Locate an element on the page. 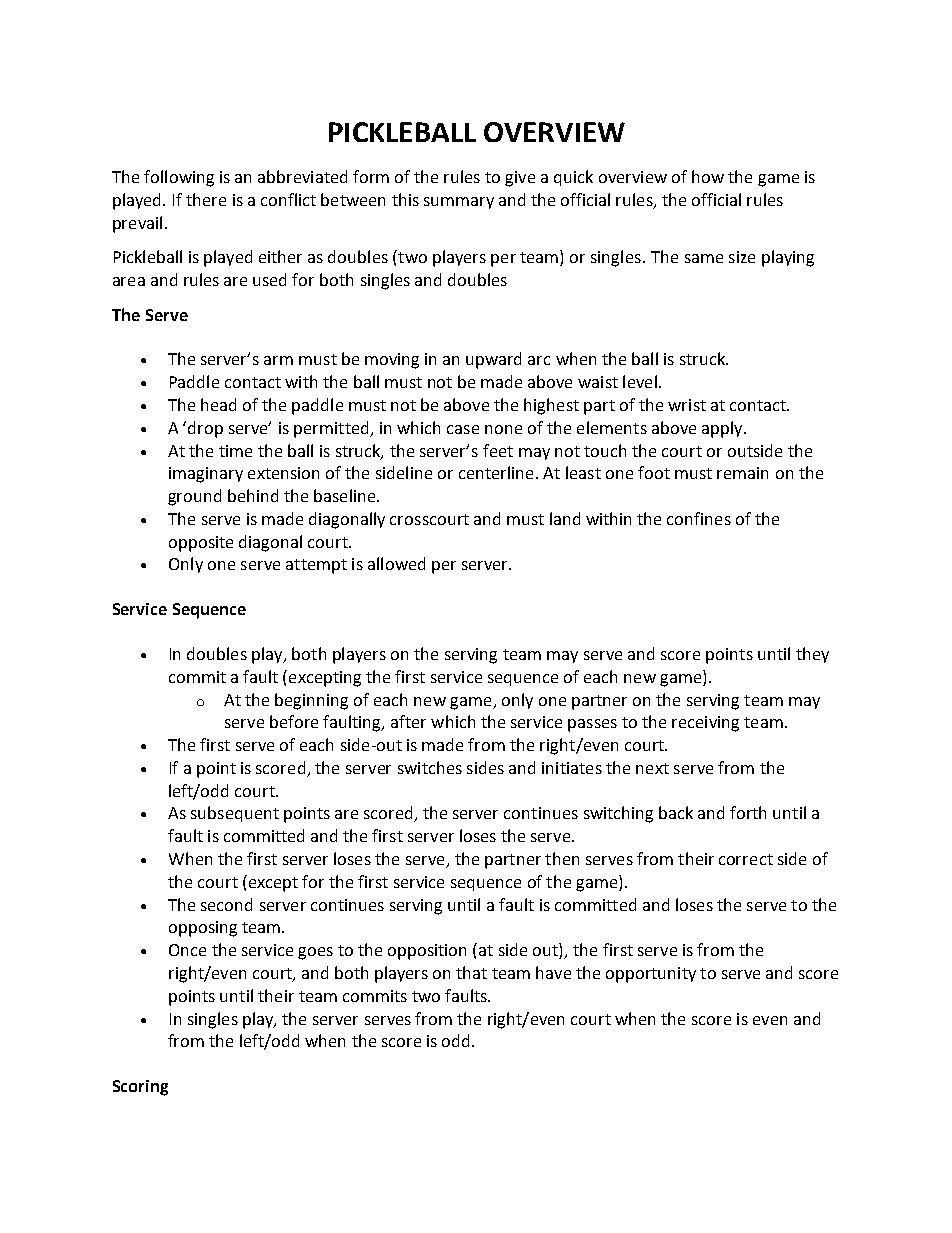 Image resolution: width=952 pixels, height=1233 pixels. that is located at coordinates (471, 972).
